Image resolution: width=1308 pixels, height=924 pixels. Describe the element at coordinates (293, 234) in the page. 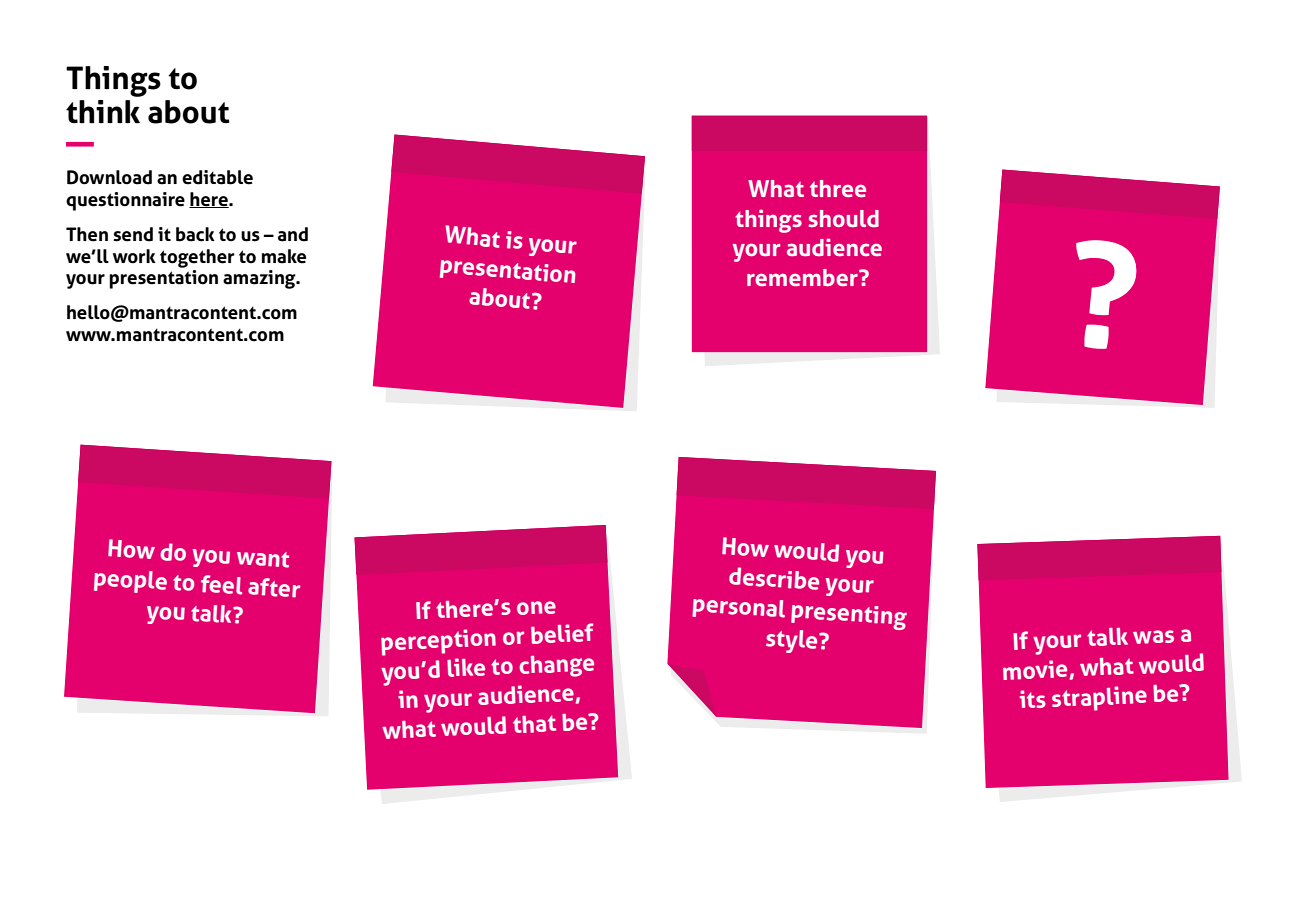

I see `and` at that location.
